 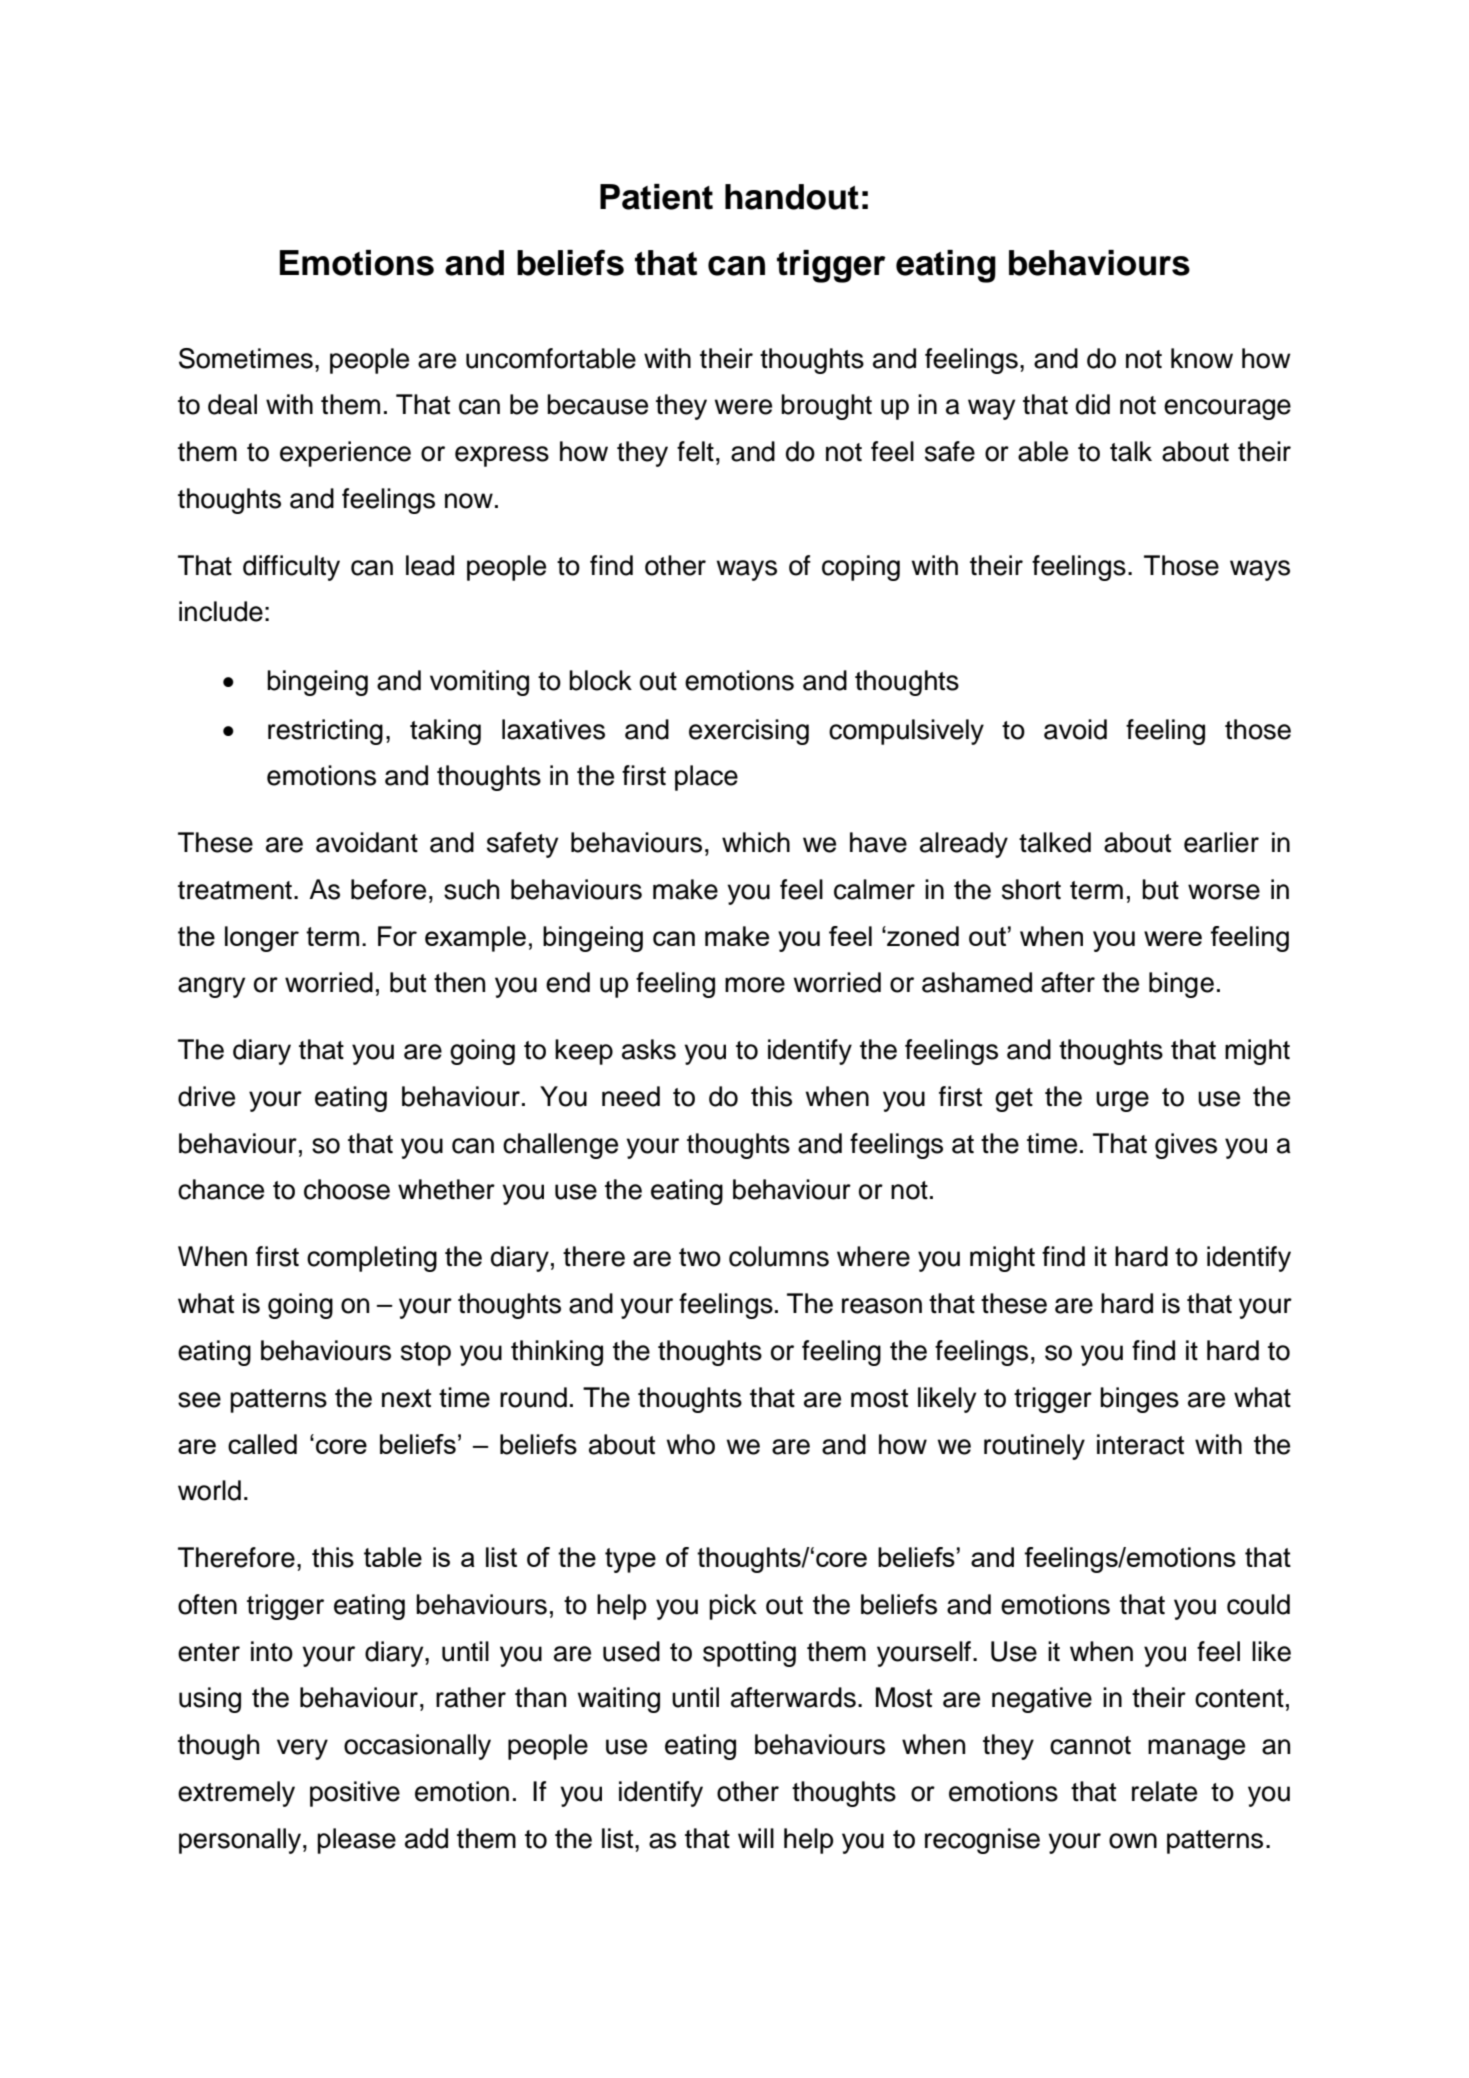 I want to click on coping, so click(x=861, y=568).
